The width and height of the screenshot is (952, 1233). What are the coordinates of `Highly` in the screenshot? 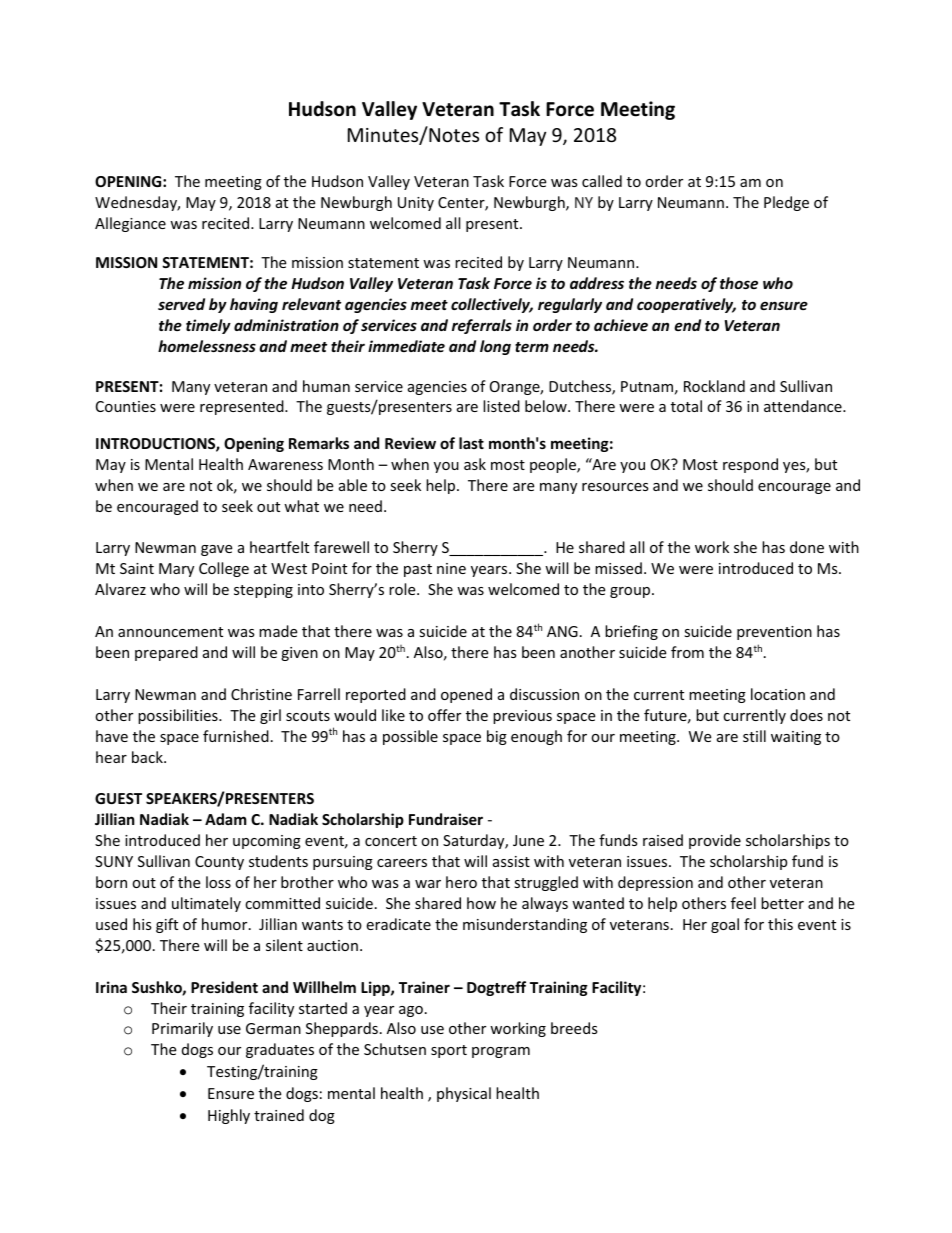 It's located at (229, 1116).
